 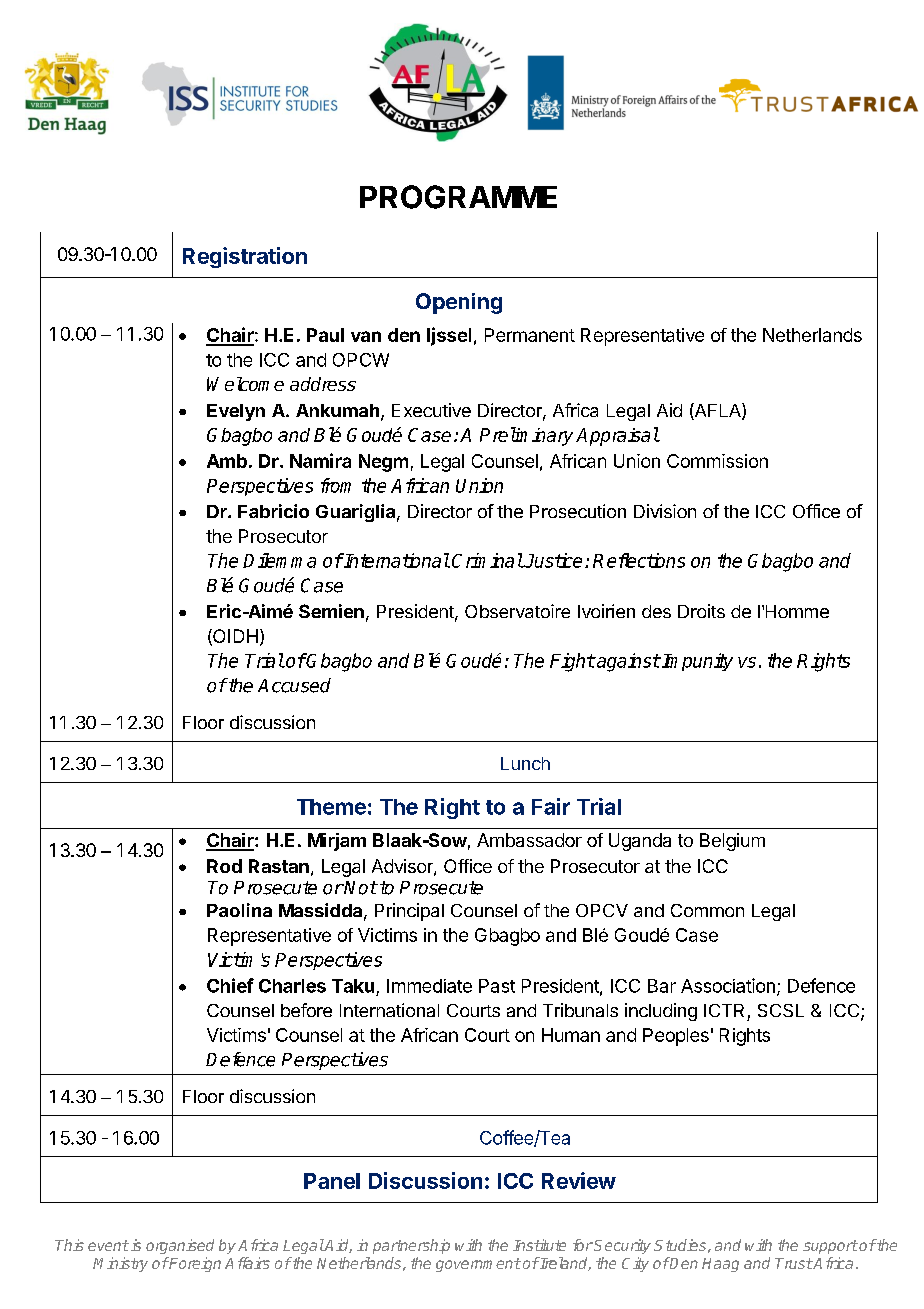 What do you see at coordinates (530, 335) in the screenshot?
I see `Permanent` at bounding box center [530, 335].
